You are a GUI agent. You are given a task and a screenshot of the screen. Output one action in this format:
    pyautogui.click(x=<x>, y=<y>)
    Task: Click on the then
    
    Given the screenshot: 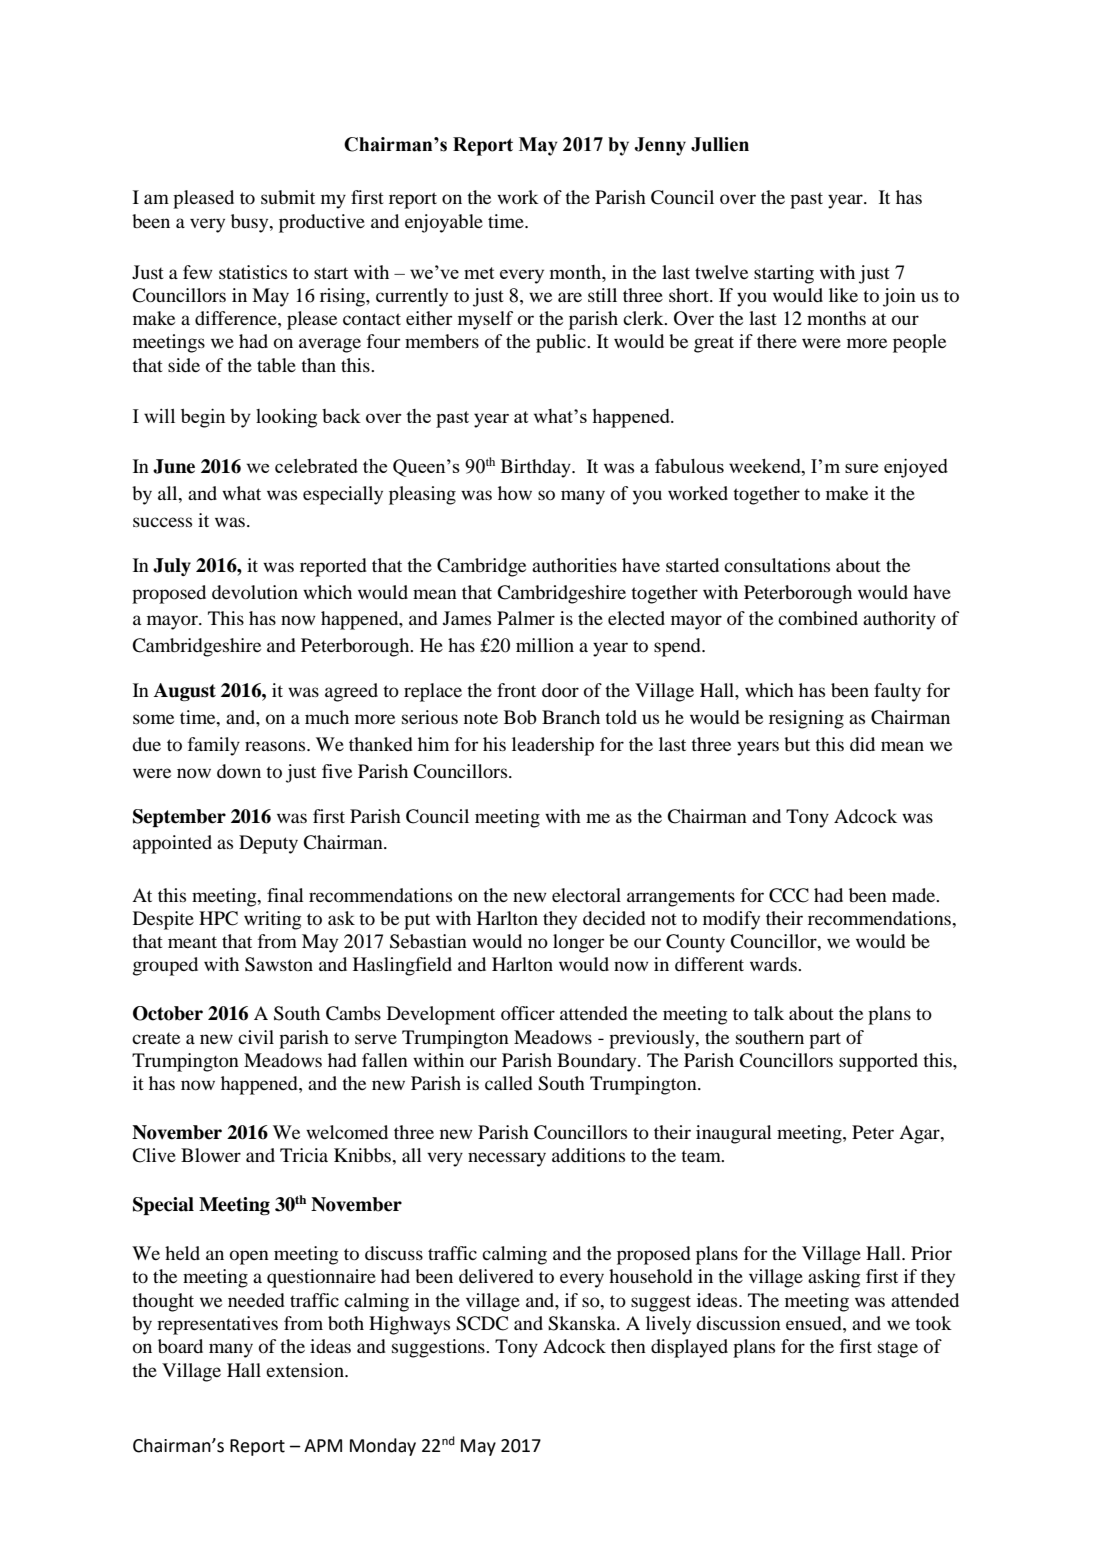 What is the action you would take?
    pyautogui.click(x=628, y=1346)
